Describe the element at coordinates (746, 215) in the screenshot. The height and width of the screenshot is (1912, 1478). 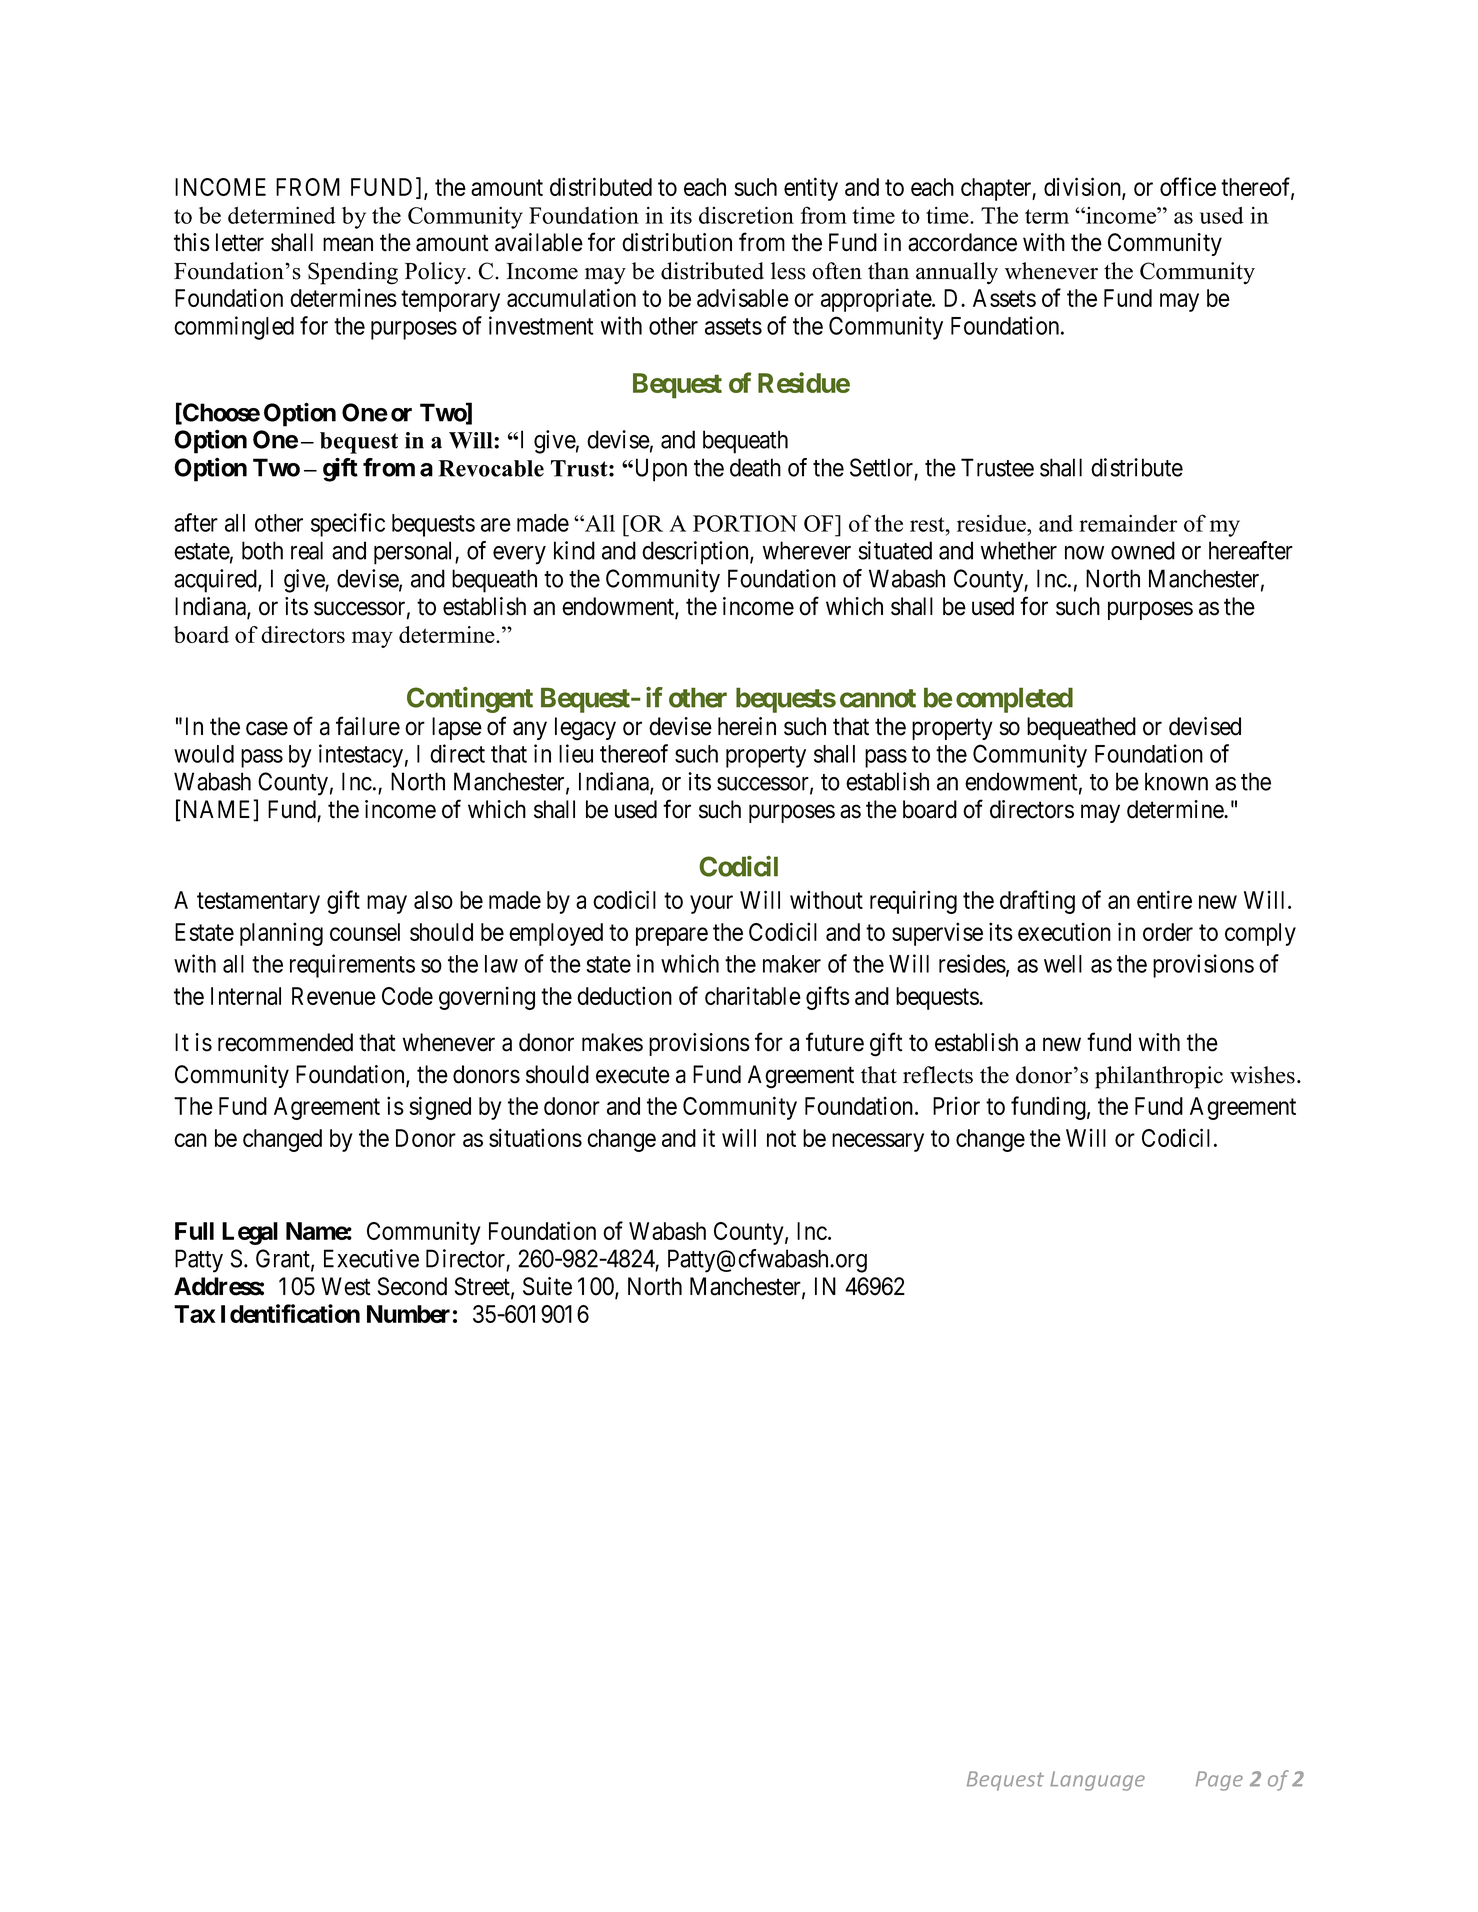
I see `discretion` at that location.
